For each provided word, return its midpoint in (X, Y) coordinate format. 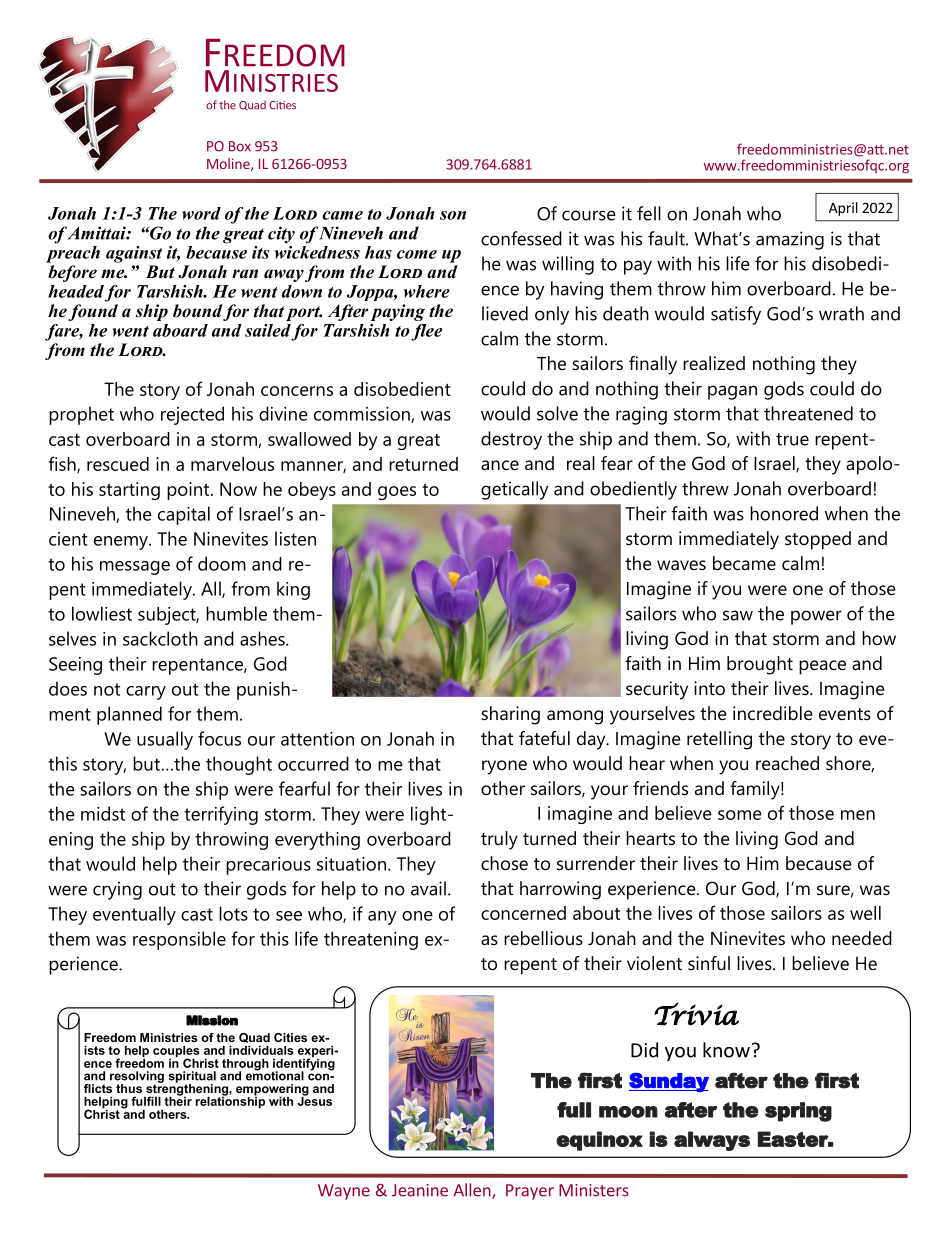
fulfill (146, 1101)
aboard (180, 330)
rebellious (543, 938)
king (293, 590)
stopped (818, 540)
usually (165, 740)
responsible (179, 940)
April (843, 209)
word (201, 213)
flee (426, 332)
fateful (544, 738)
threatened (808, 413)
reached (787, 763)
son (453, 215)
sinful (709, 963)
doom (222, 563)
